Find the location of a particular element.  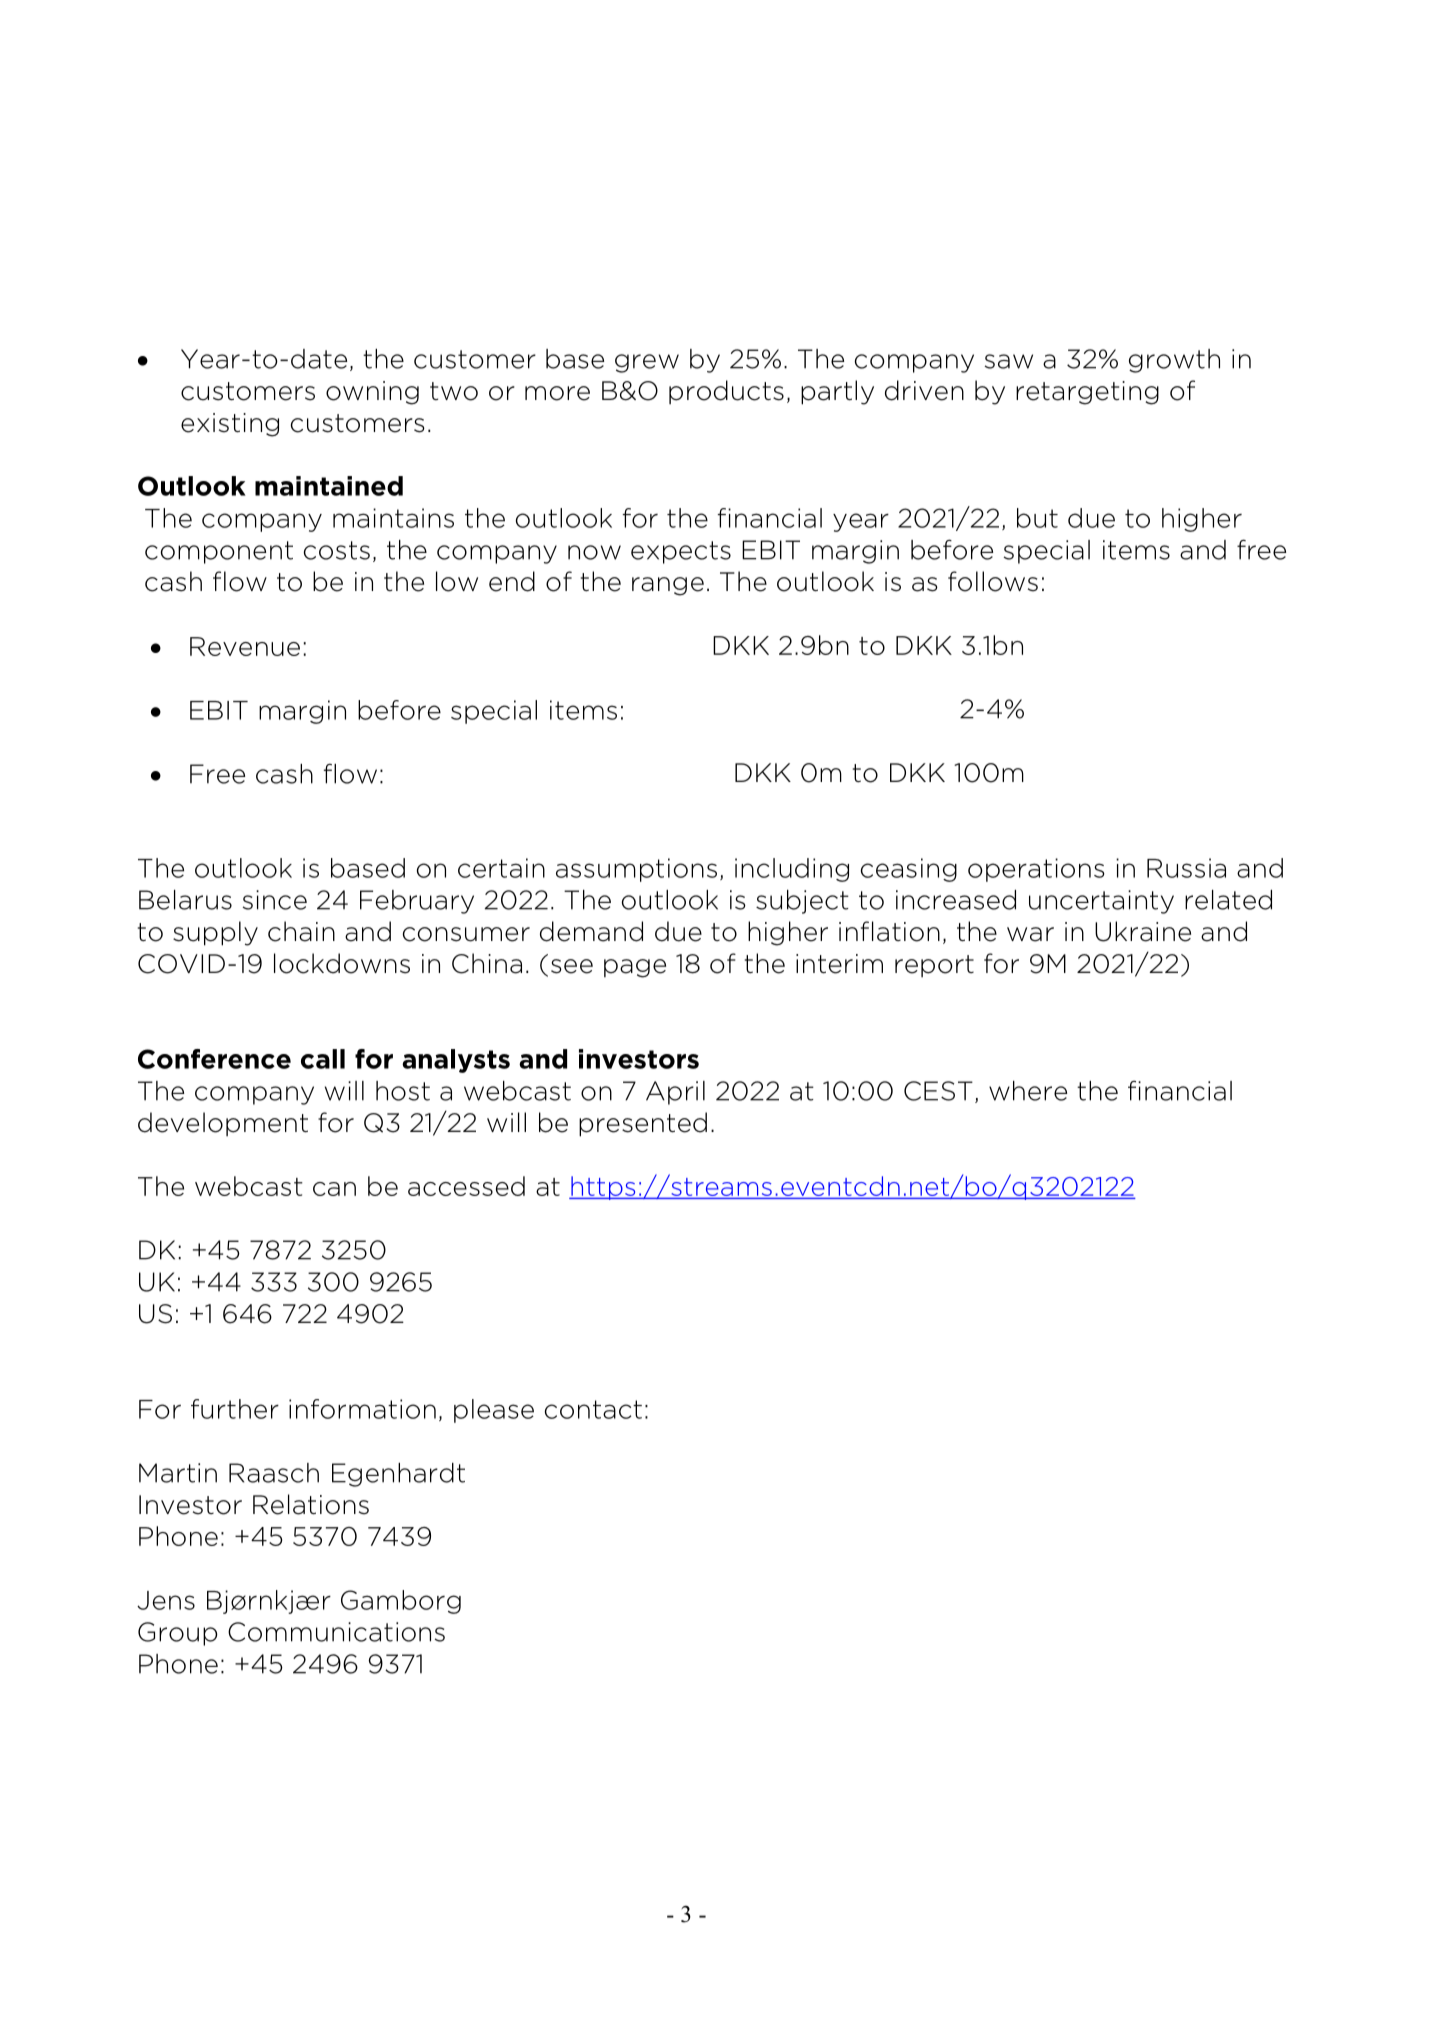

April is located at coordinates (675, 1093).
